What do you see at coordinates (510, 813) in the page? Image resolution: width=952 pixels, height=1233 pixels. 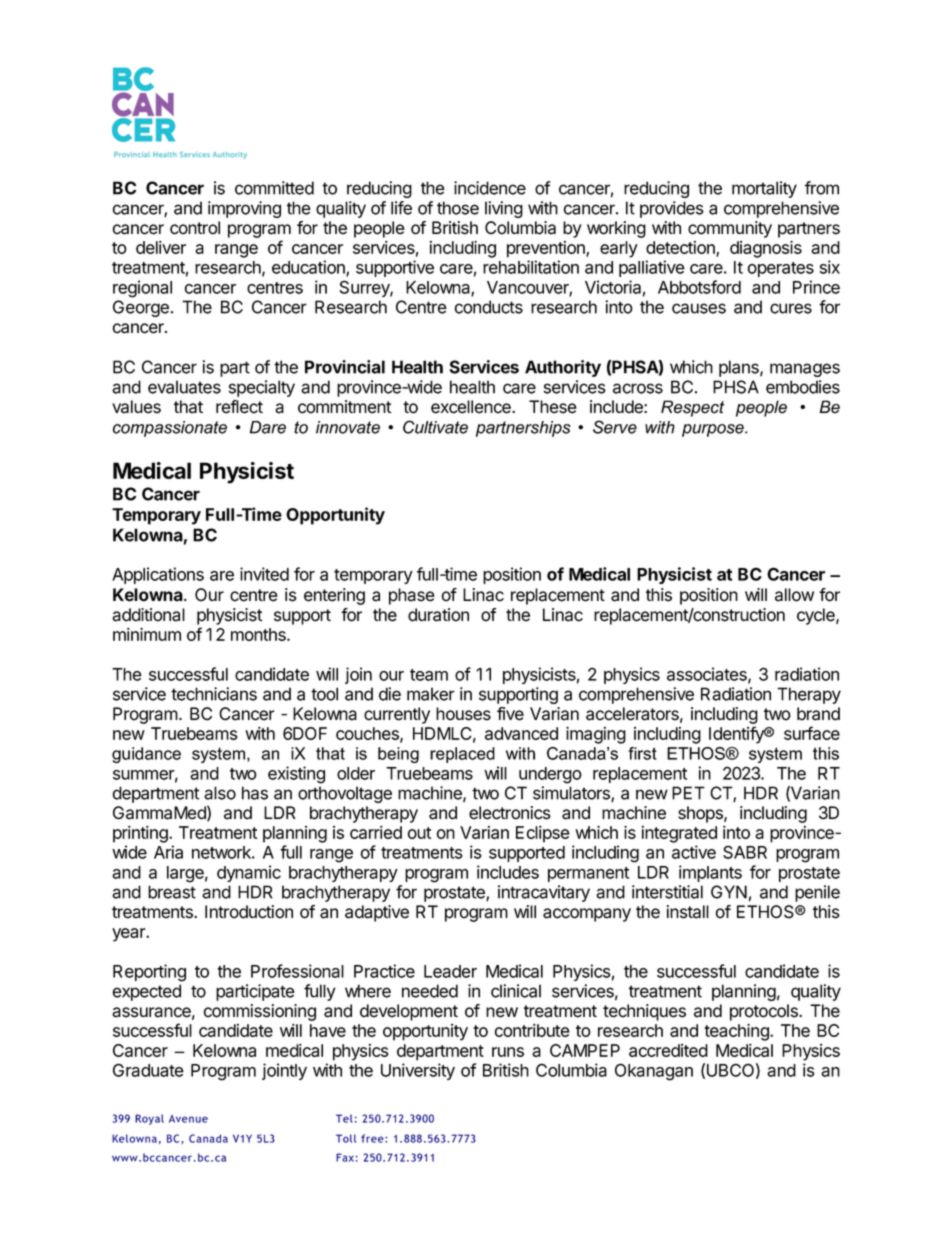 I see `electronics` at bounding box center [510, 813].
